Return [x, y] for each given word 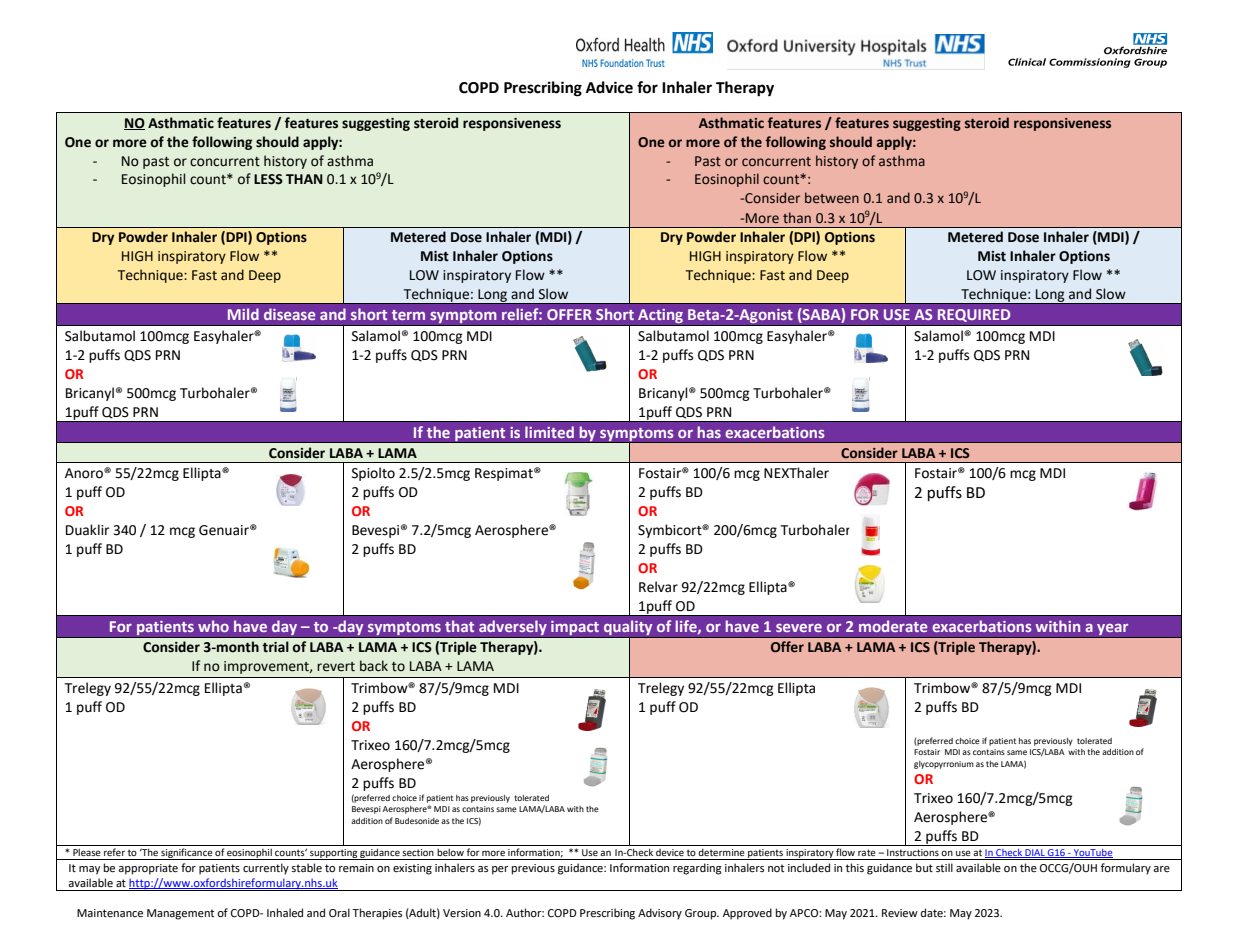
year [1113, 631]
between [832, 197]
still [944, 867]
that [459, 626]
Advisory [660, 914]
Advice [609, 87]
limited [549, 432]
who [213, 626]
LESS [268, 179]
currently [266, 869]
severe [799, 628]
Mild [243, 314]
